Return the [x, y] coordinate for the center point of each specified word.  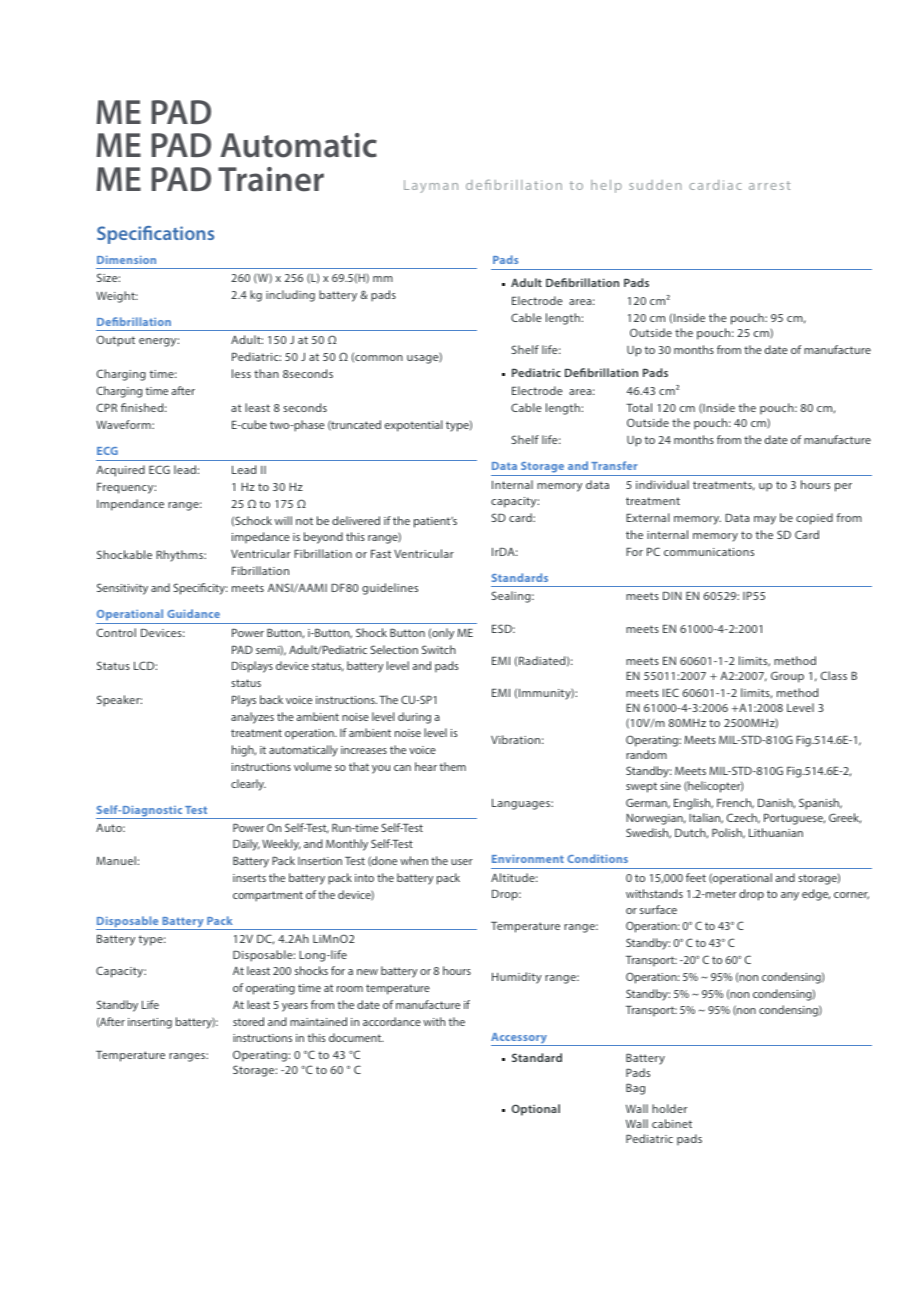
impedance [261, 538]
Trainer [271, 179]
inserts [249, 878]
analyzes [252, 718]
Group [787, 677]
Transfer [614, 465]
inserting [150, 1023]
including [290, 296]
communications [709, 552]
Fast [381, 554]
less [241, 373]
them [453, 766]
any [790, 896]
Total [639, 407]
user [462, 862]
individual [662, 484]
